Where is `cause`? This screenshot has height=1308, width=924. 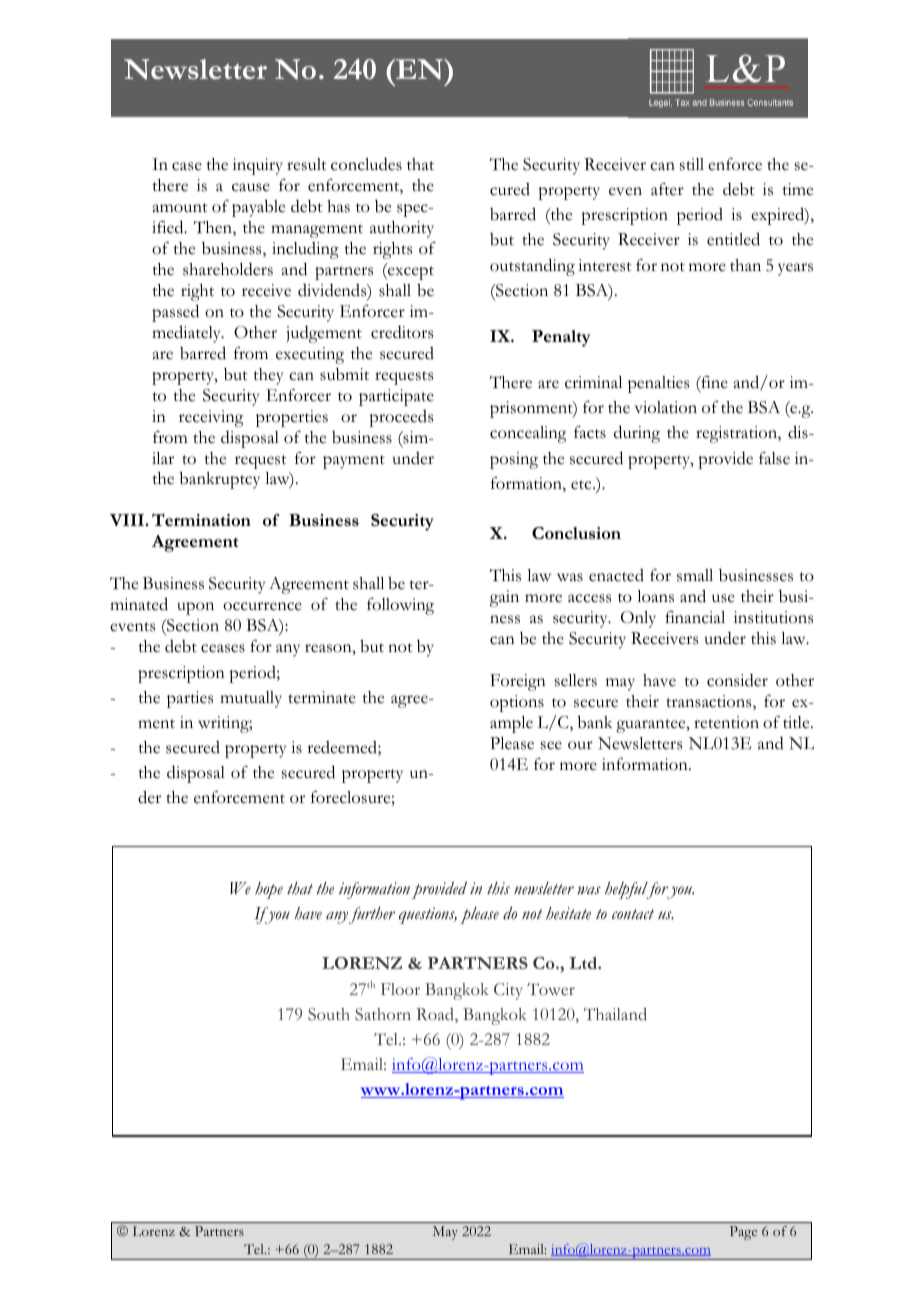 cause is located at coordinates (251, 187).
